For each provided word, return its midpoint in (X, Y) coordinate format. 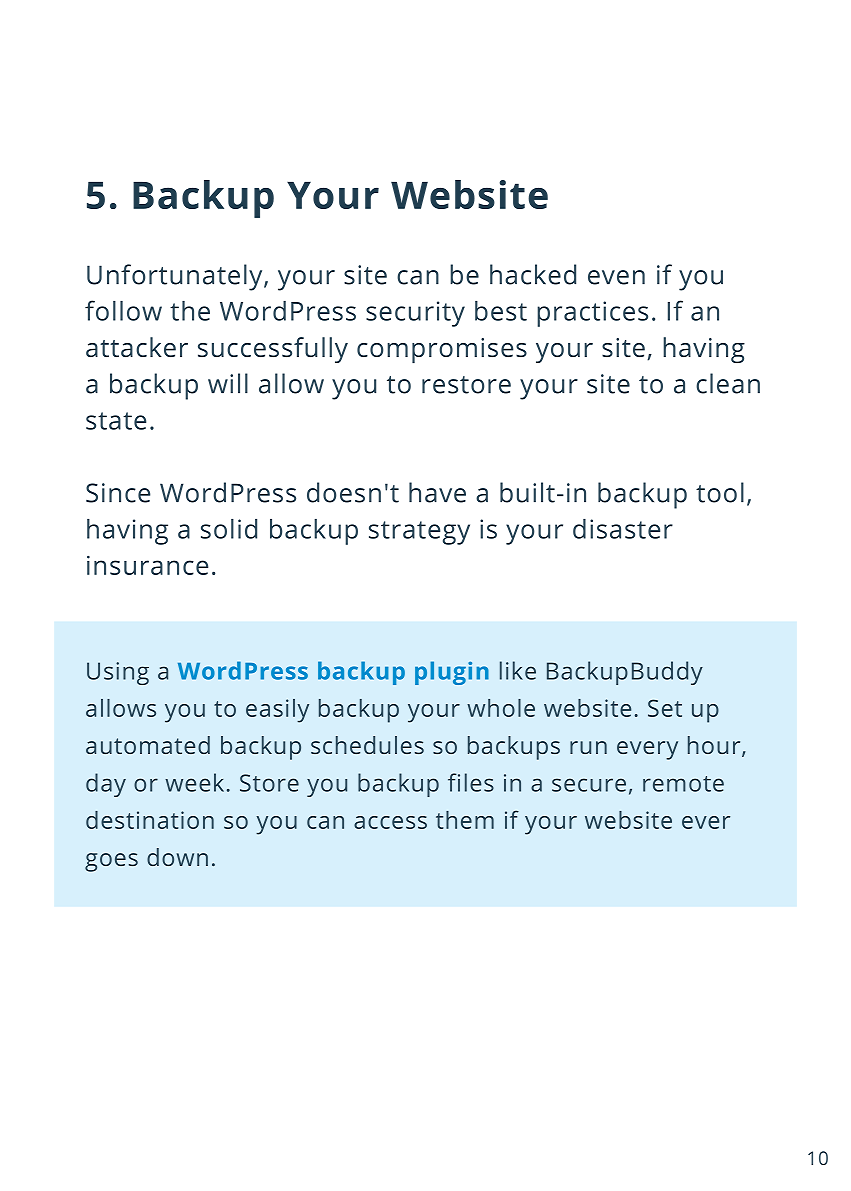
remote (683, 784)
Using (118, 673)
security (415, 314)
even (616, 277)
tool (720, 492)
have (437, 492)
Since (118, 493)
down (177, 857)
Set (665, 708)
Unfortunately (176, 277)
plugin (452, 673)
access (390, 822)
